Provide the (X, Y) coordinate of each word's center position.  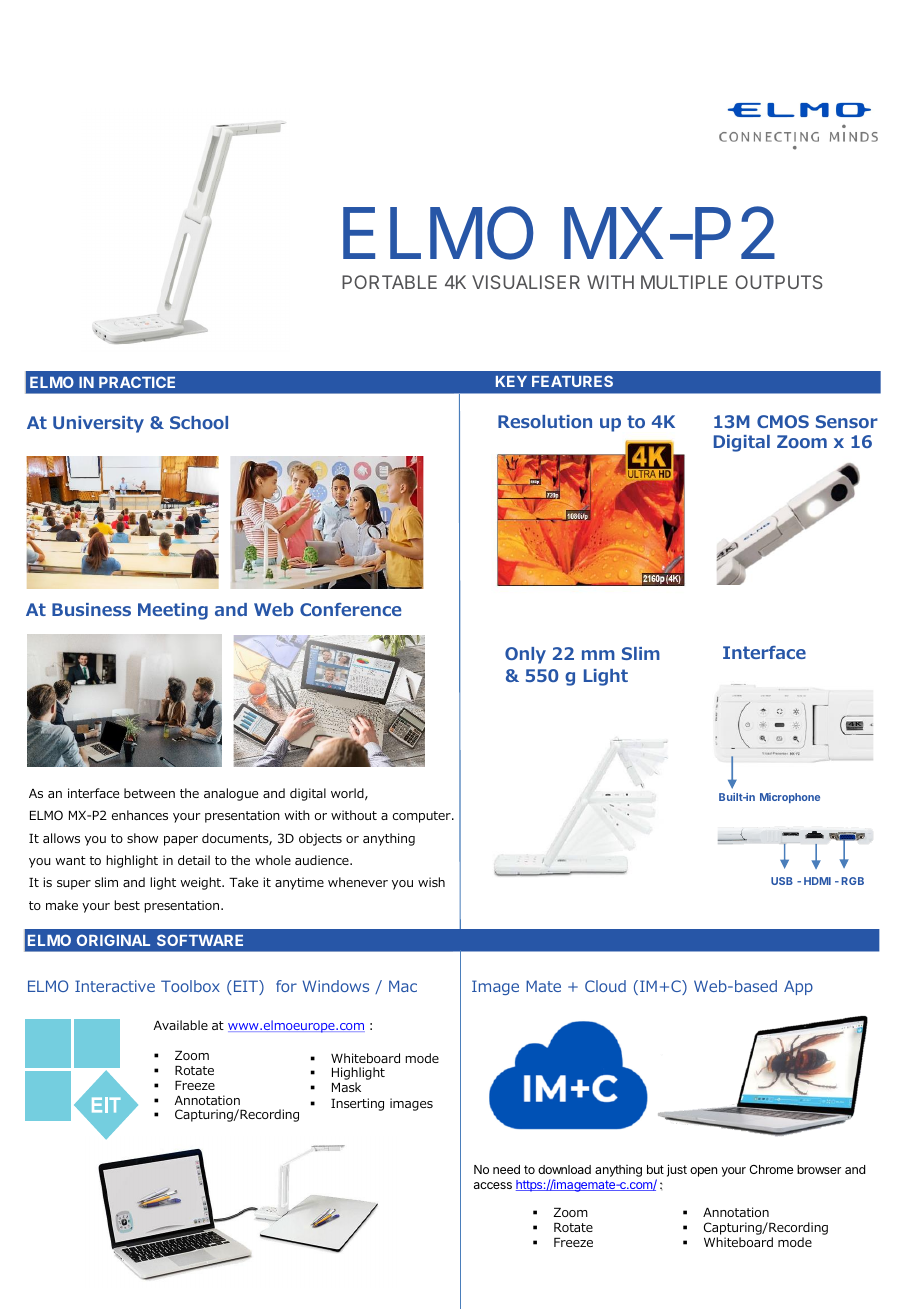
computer (423, 817)
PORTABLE (389, 282)
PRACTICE (137, 382)
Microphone (790, 798)
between (149, 793)
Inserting (357, 1104)
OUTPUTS (779, 282)
